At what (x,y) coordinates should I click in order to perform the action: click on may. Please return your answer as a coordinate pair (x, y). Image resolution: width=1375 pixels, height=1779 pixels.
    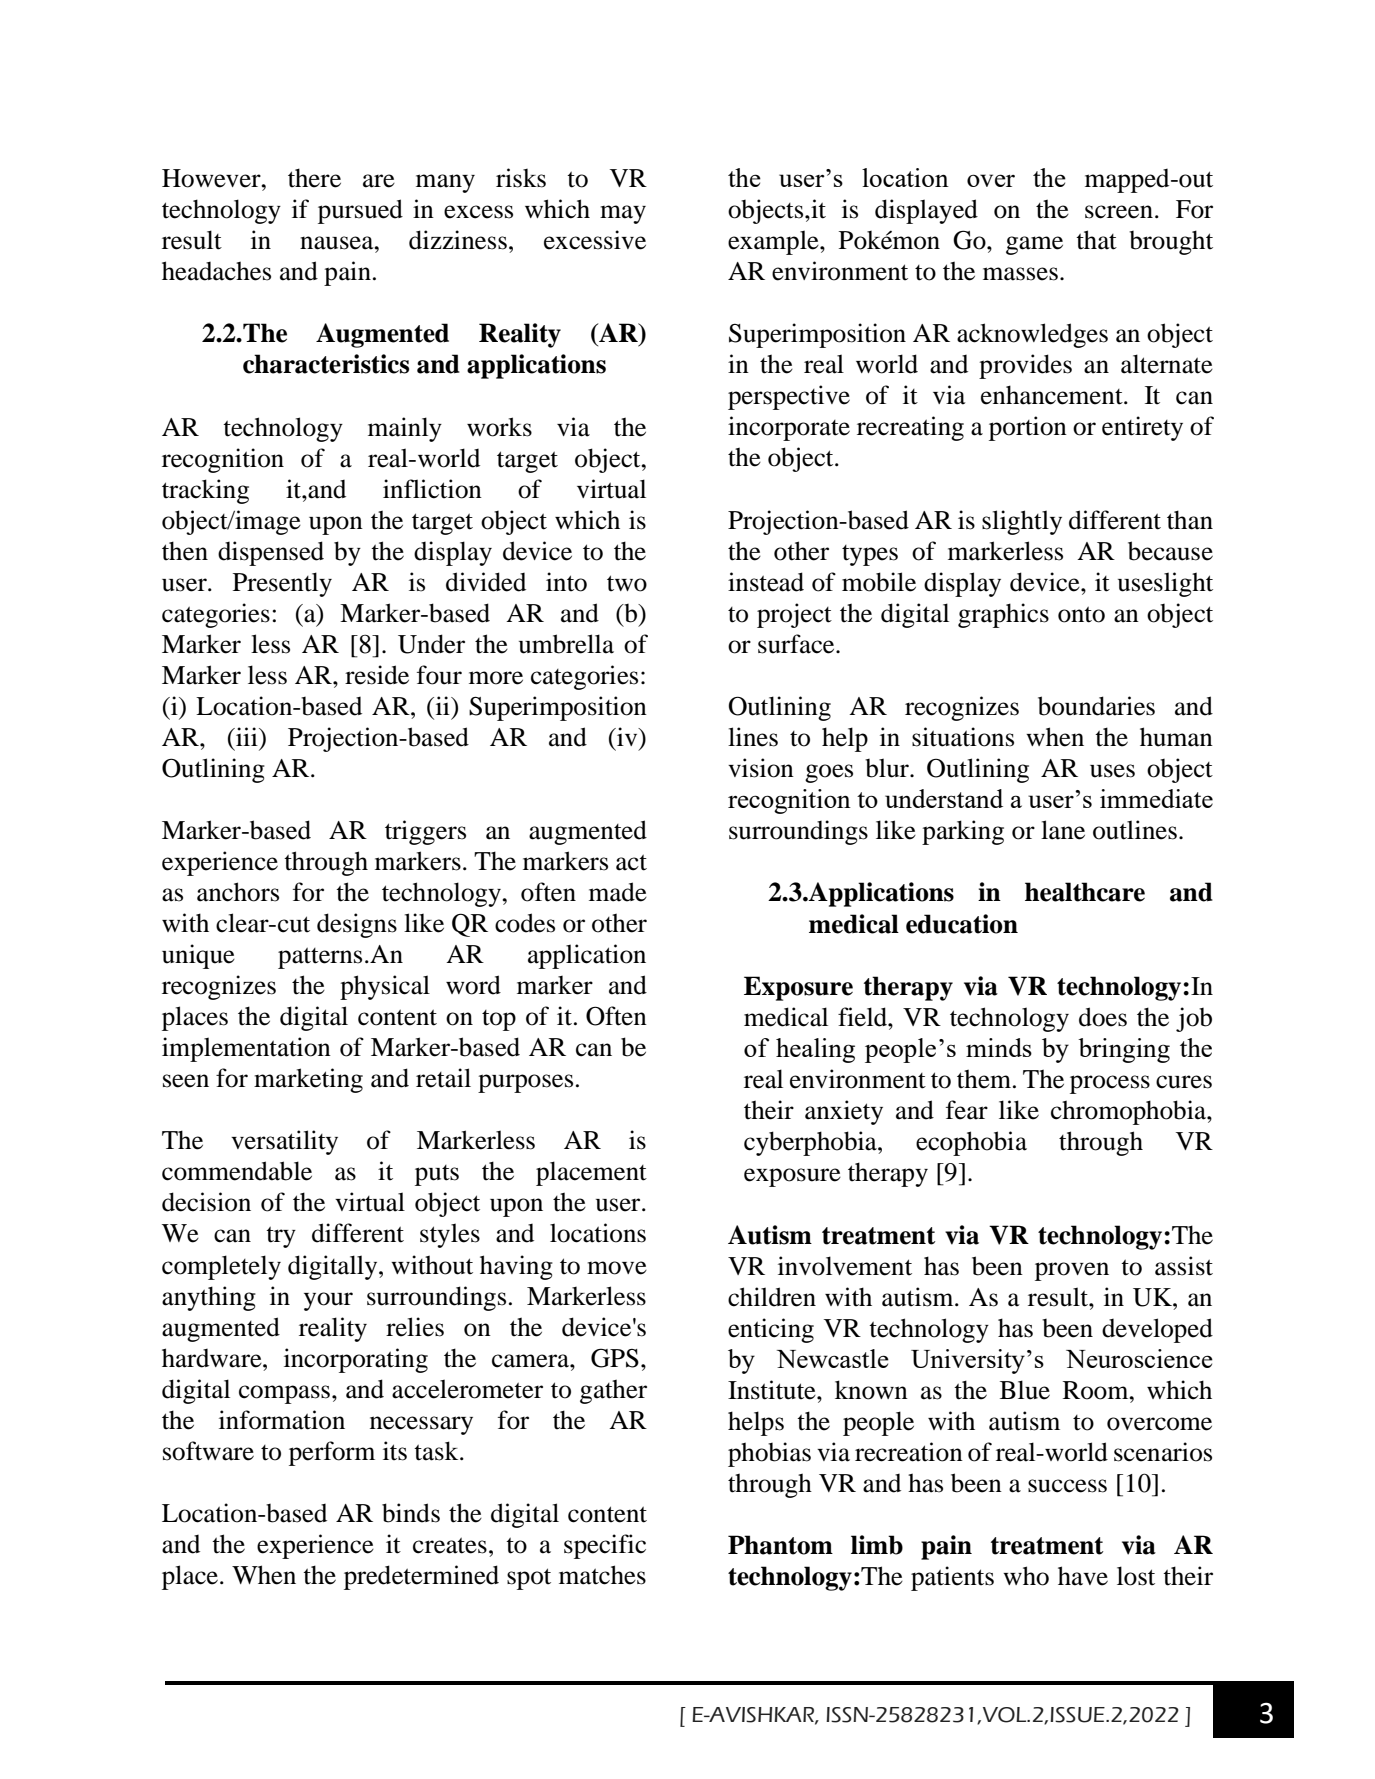
    Looking at the image, I should click on (623, 214).
